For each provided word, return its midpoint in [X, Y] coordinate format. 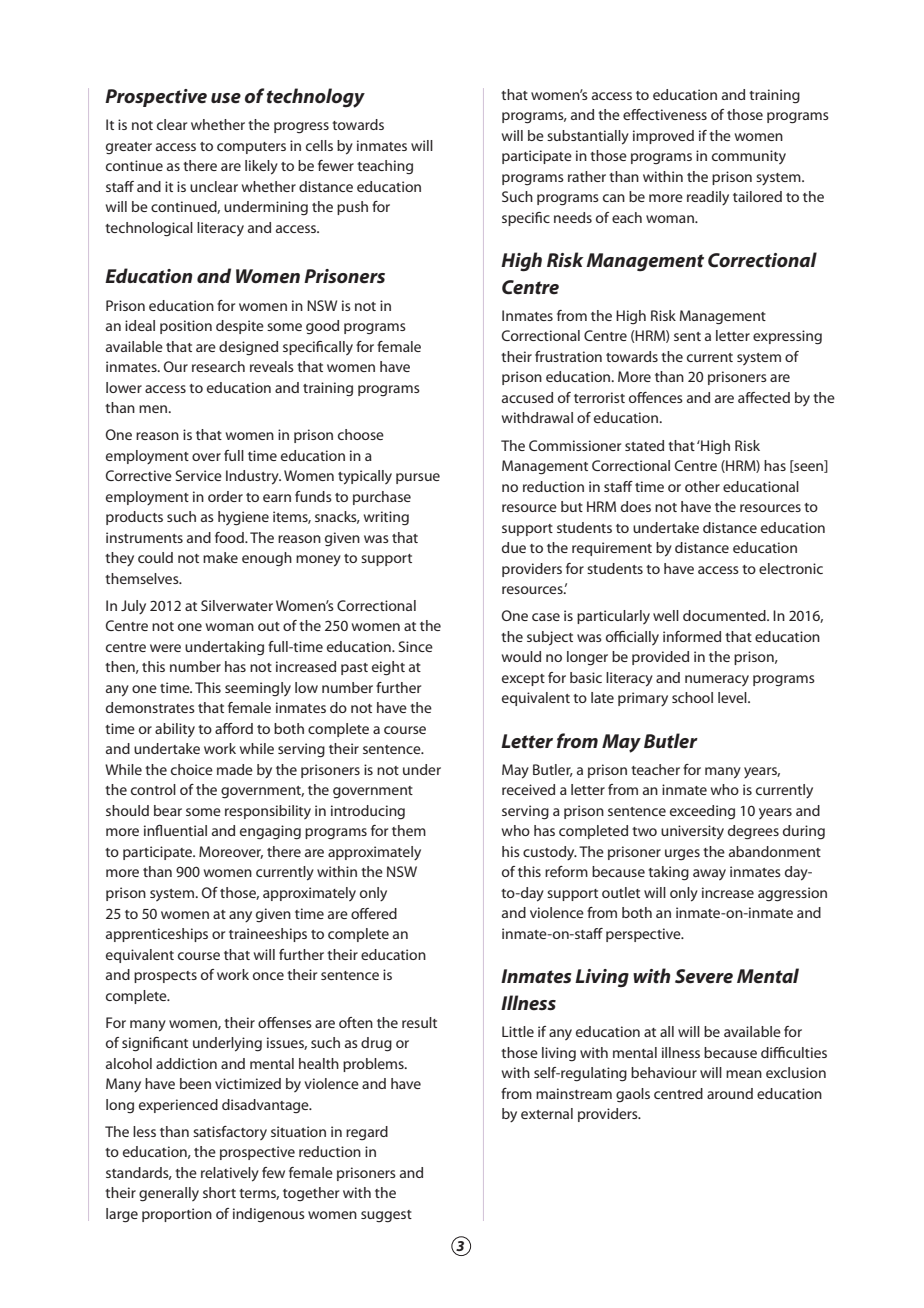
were [165, 648]
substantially [588, 137]
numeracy [717, 680]
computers [251, 148]
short [219, 1192]
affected [764, 397]
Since [415, 646]
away [709, 874]
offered [374, 913]
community [749, 157]
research [218, 366]
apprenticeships [157, 935]
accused [527, 397]
